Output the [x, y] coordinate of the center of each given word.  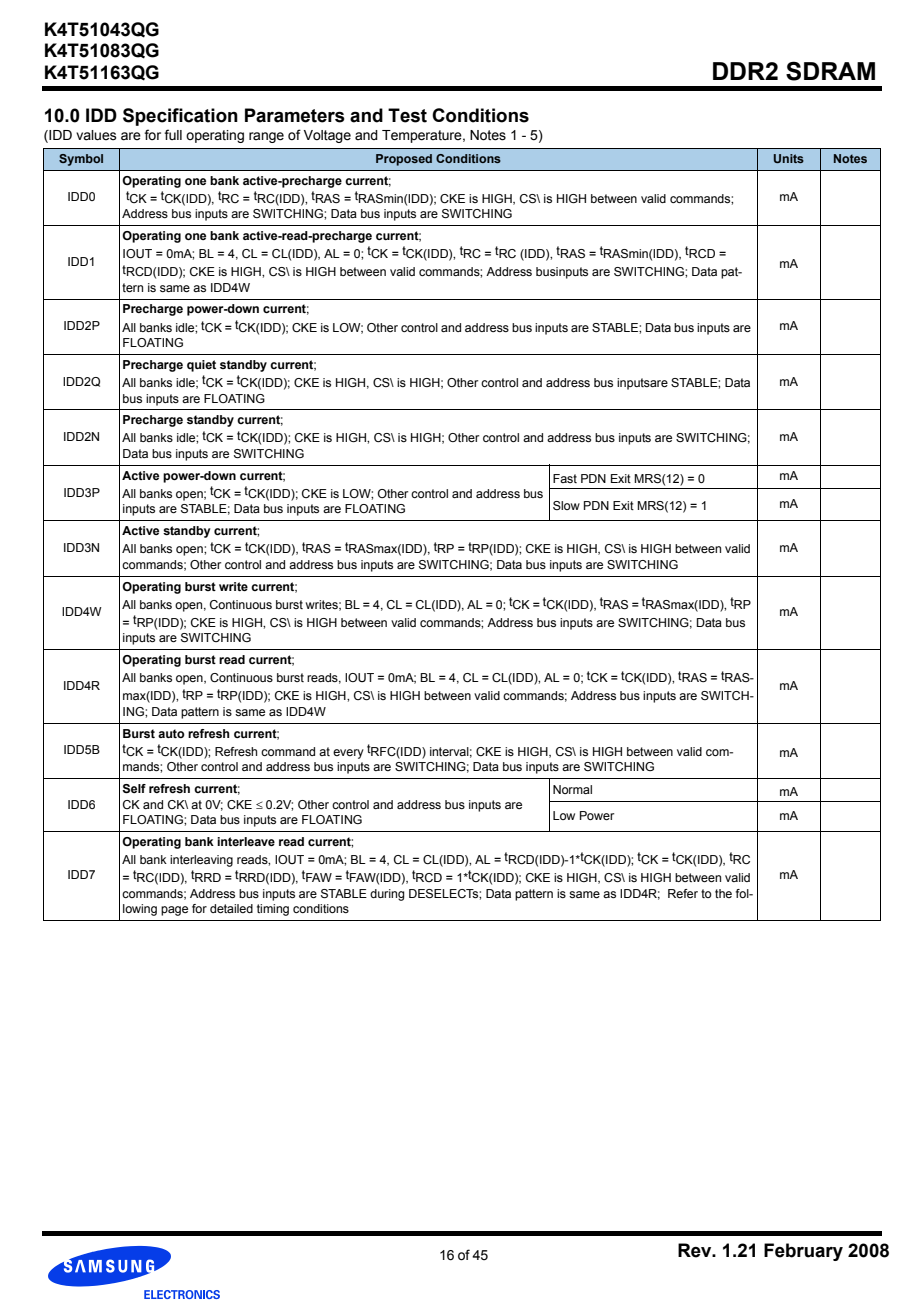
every [348, 754]
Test [407, 115]
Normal [572, 789]
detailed [231, 908]
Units [789, 158]
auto [171, 733]
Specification [180, 117]
